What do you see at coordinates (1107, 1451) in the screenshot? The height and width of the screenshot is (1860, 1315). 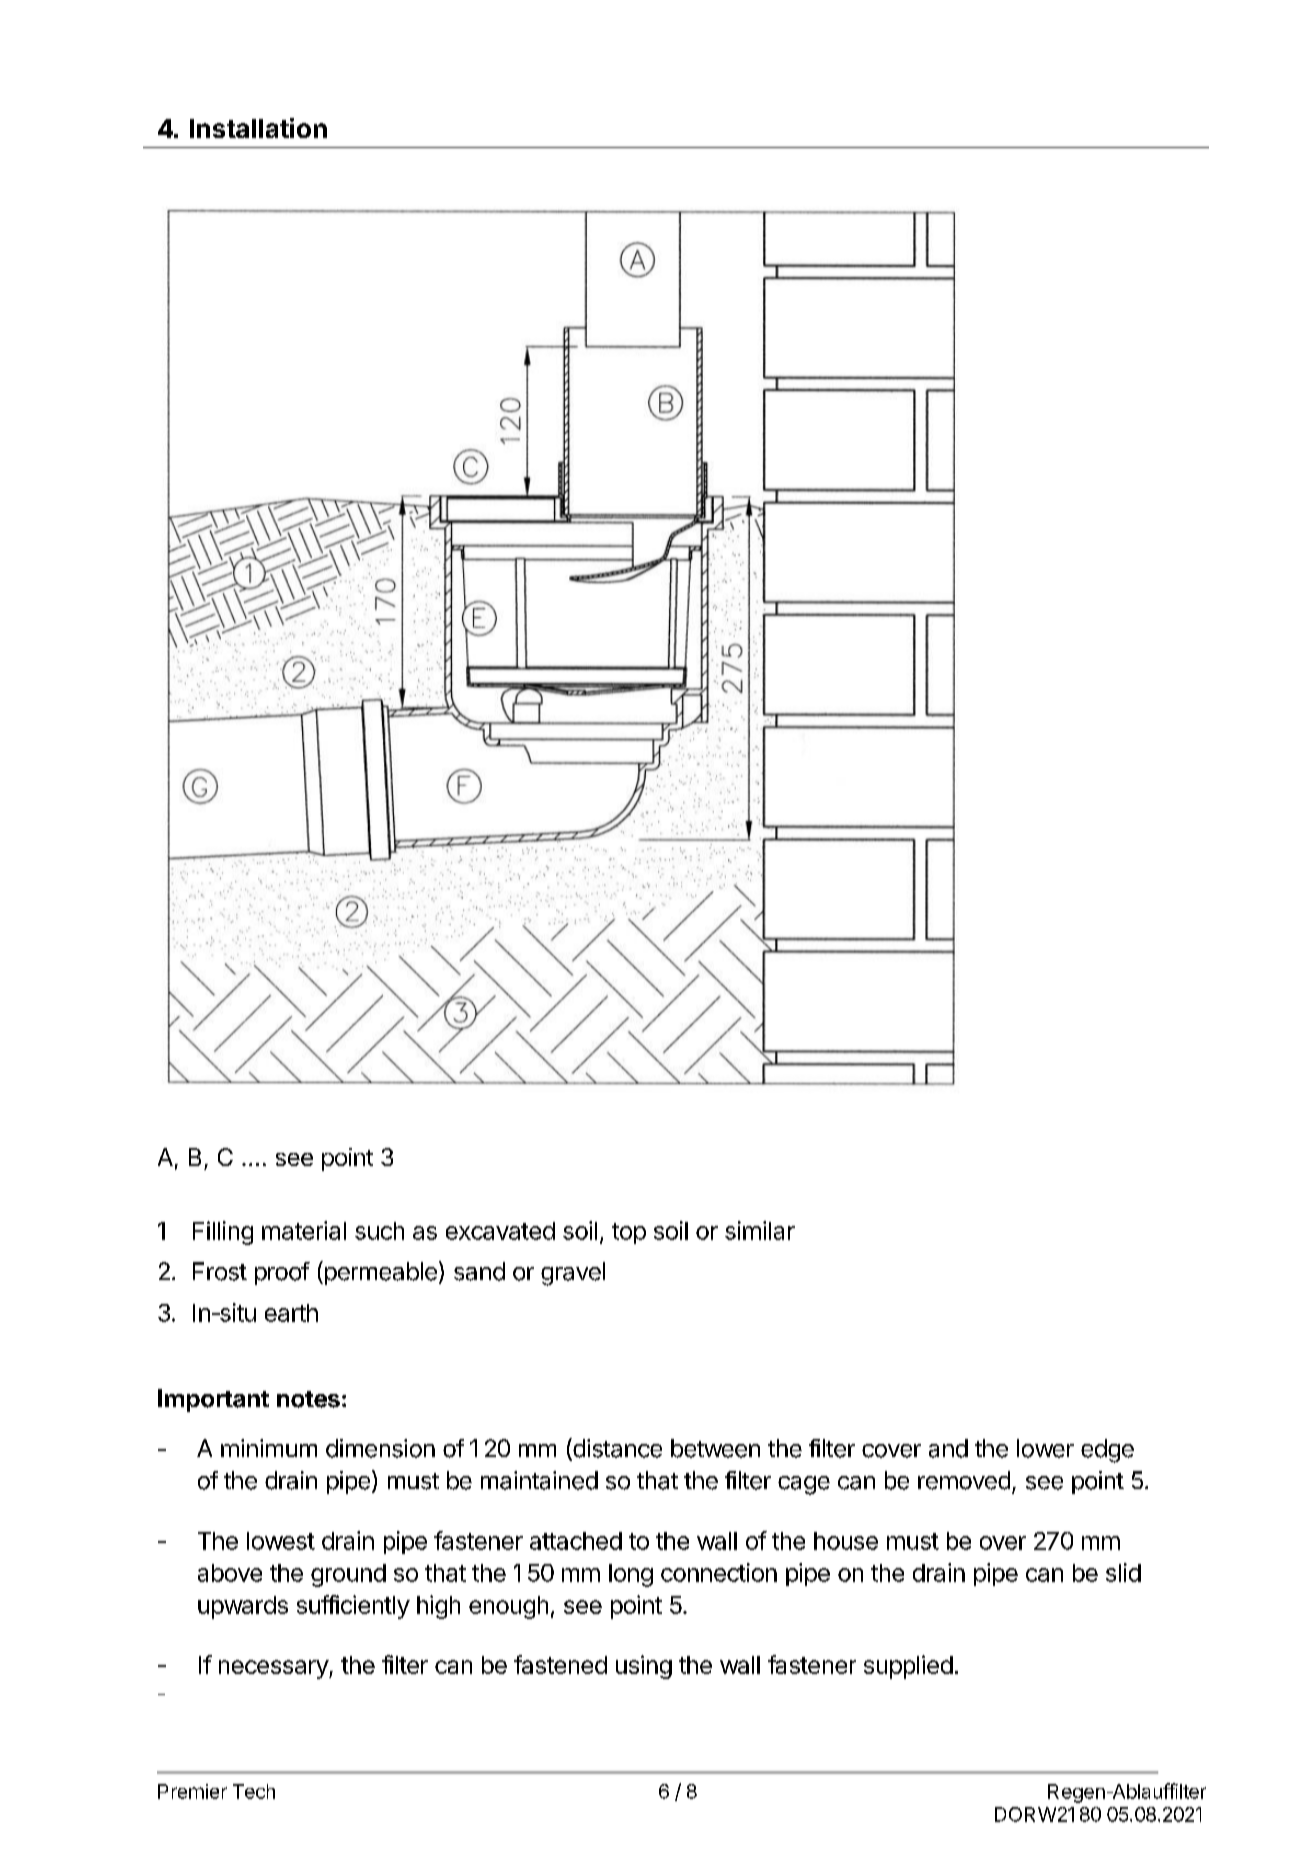 I see `edge` at bounding box center [1107, 1451].
